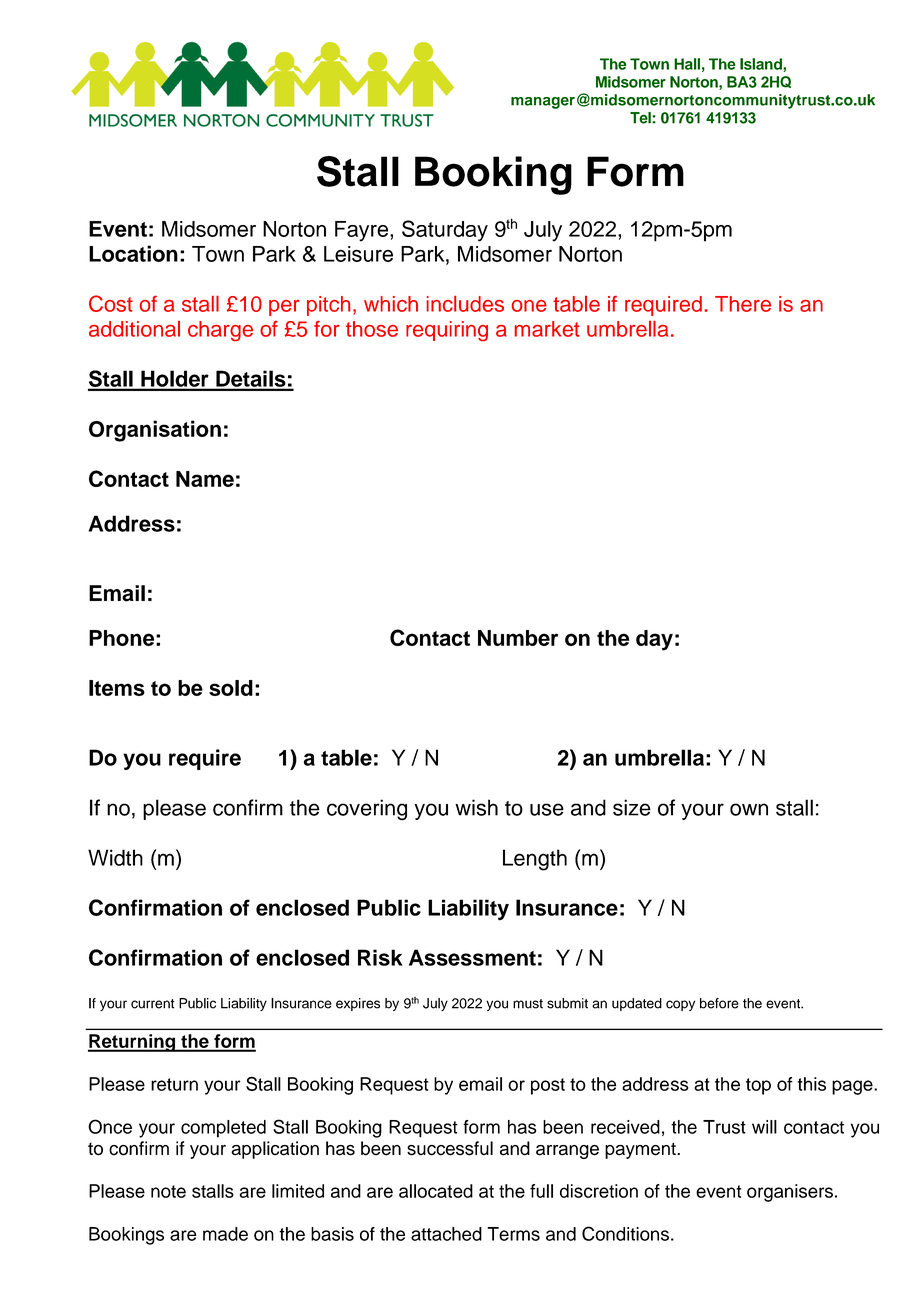  What do you see at coordinates (743, 304) in the screenshot?
I see `There` at bounding box center [743, 304].
